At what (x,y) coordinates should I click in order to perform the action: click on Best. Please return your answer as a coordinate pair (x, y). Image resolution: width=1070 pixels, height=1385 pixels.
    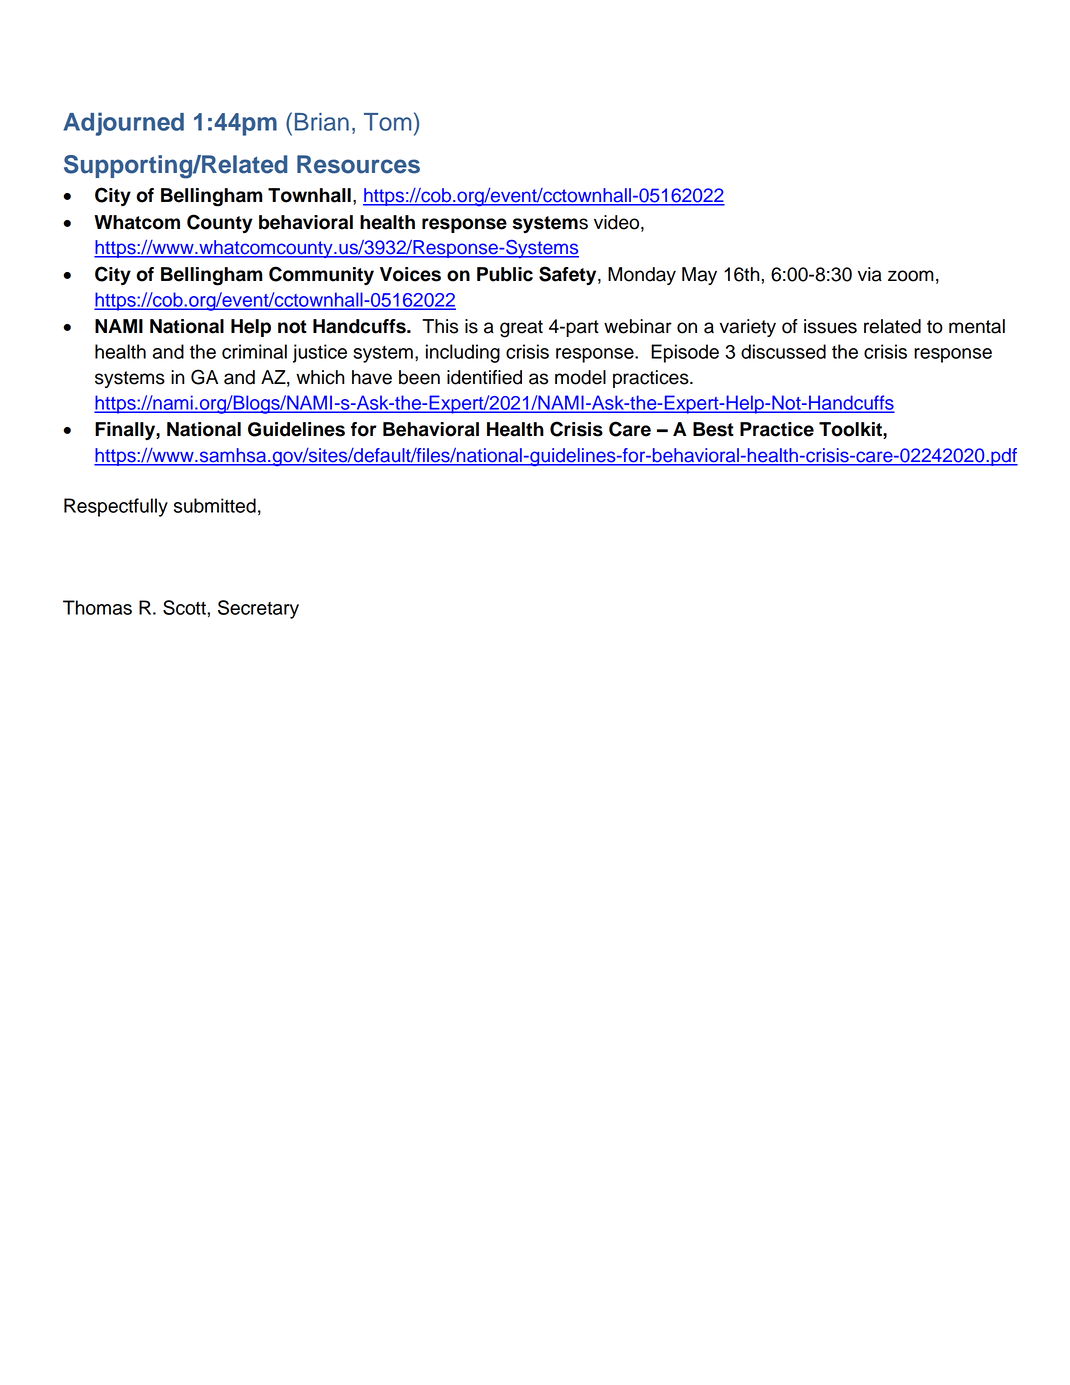
    Looking at the image, I should click on (713, 429).
